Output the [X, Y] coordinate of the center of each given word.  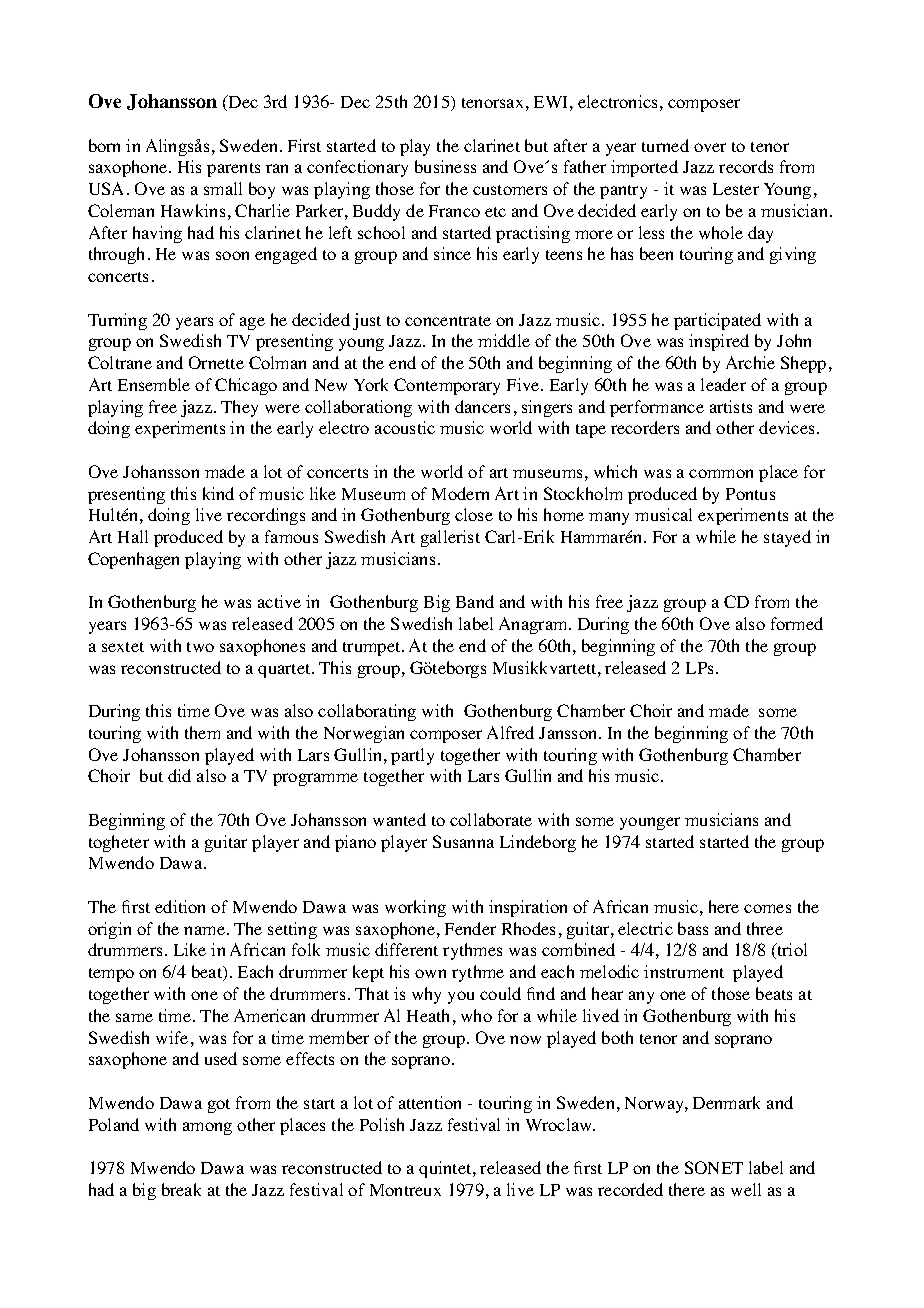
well [746, 1189]
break [181, 1189]
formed [797, 623]
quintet [446, 1169]
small [223, 188]
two [200, 647]
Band [475, 601]
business [445, 166]
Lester [736, 189]
